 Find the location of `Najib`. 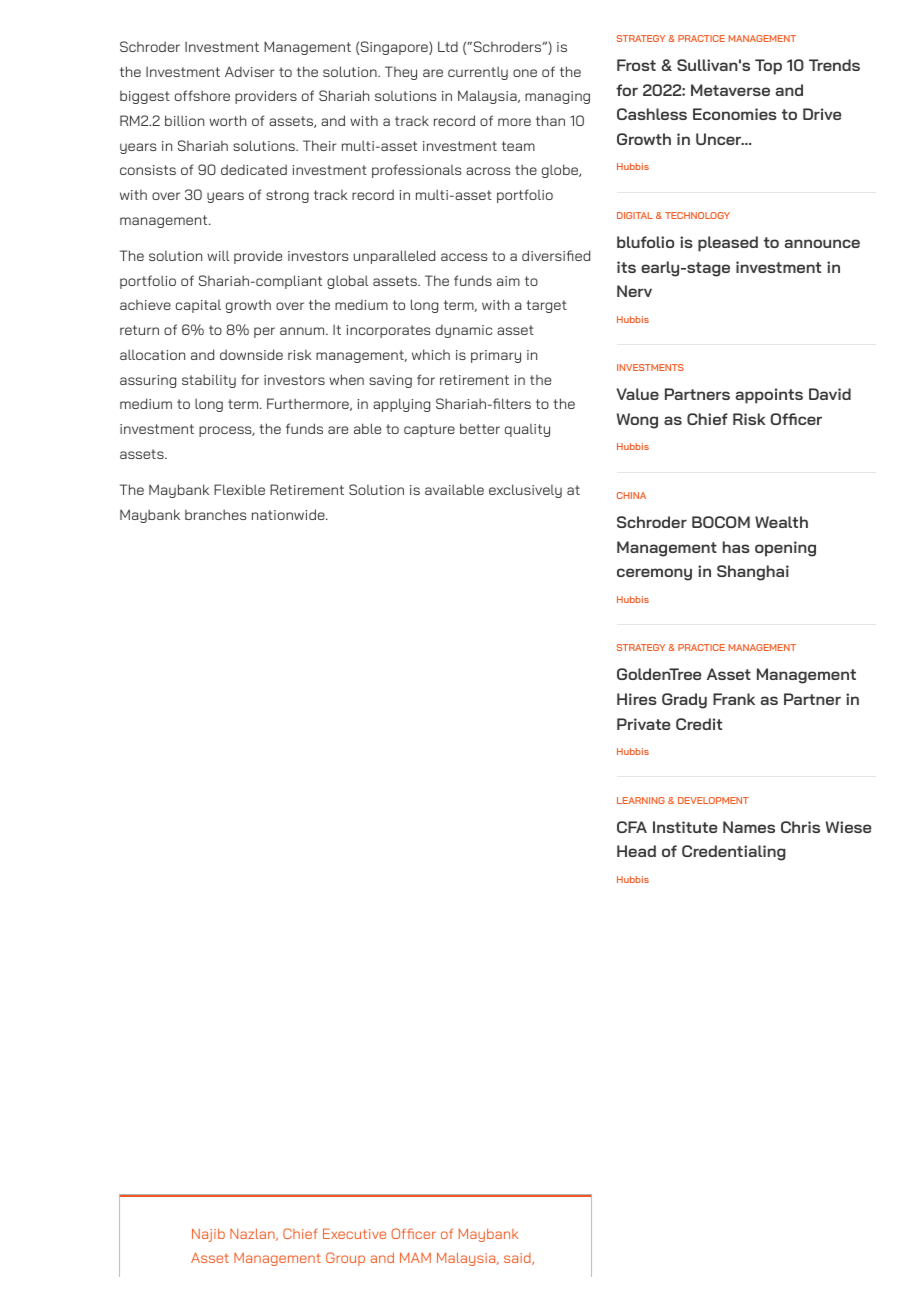

Najib is located at coordinates (208, 1235).
